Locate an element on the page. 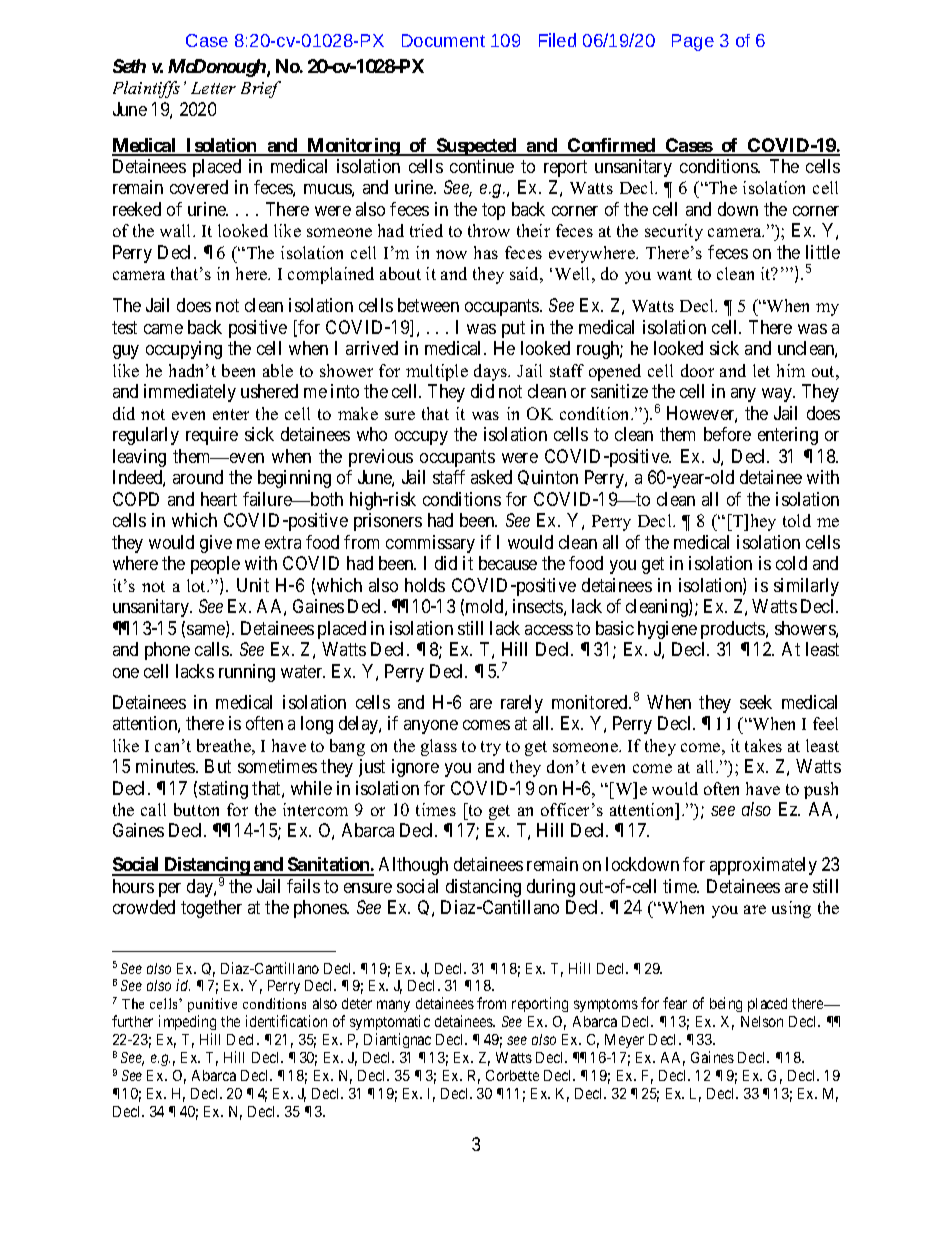 The width and height of the image is (952, 1233). cold is located at coordinates (791, 563).
